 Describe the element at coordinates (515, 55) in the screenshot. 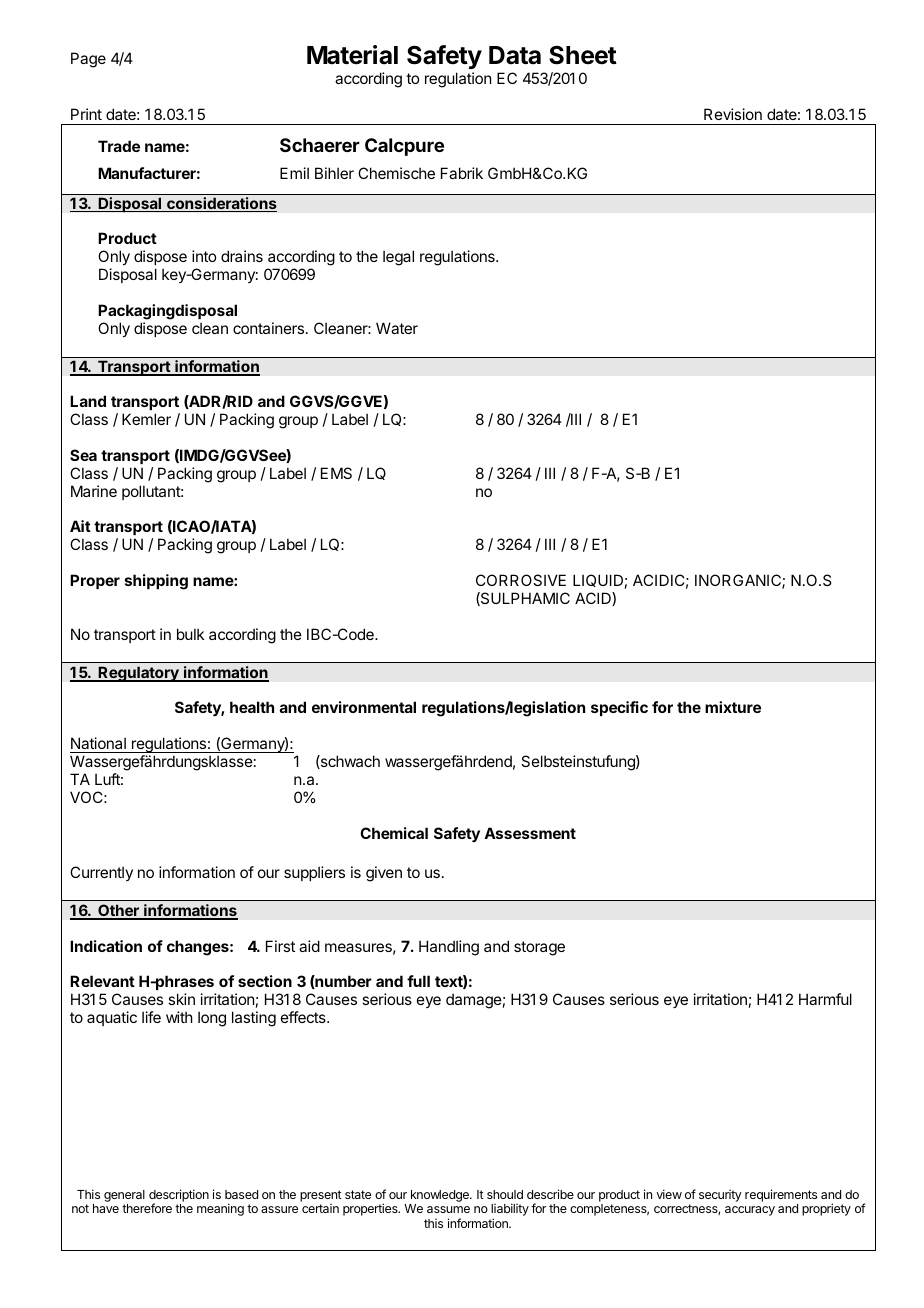

I see `Data` at that location.
